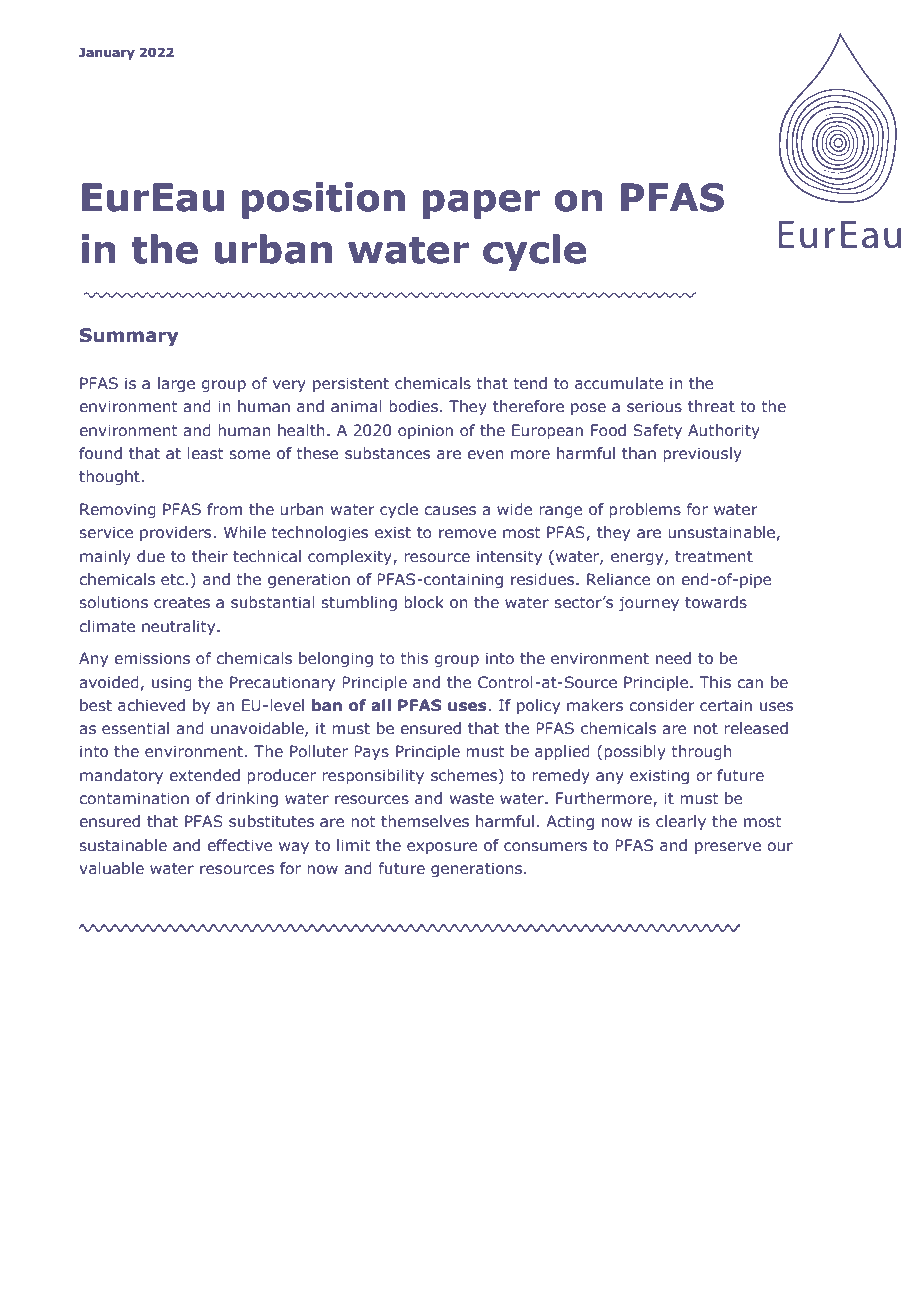  What do you see at coordinates (323, 200) in the screenshot?
I see `position` at bounding box center [323, 200].
